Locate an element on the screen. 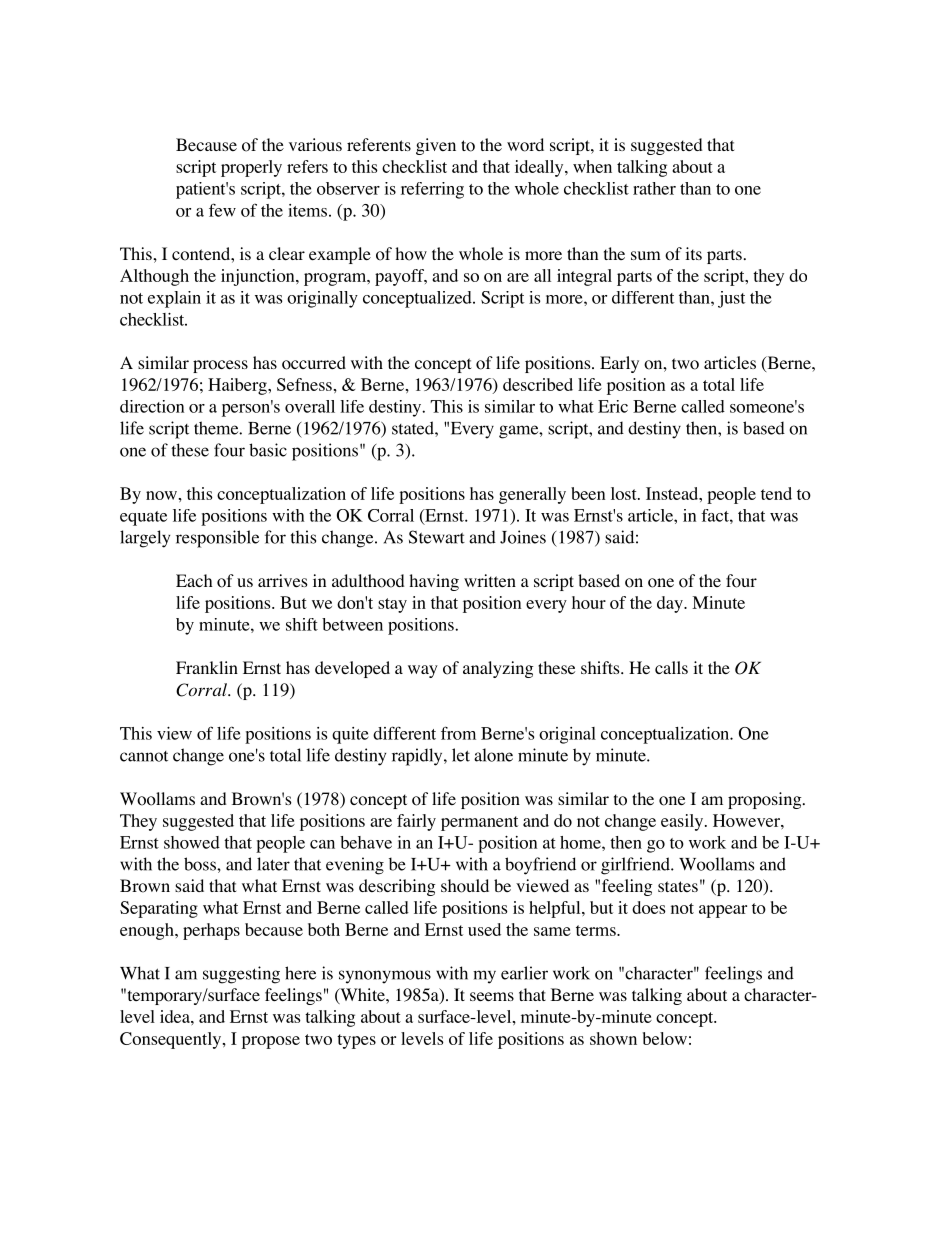 The height and width of the screenshot is (1233, 952). day is located at coordinates (671, 604).
